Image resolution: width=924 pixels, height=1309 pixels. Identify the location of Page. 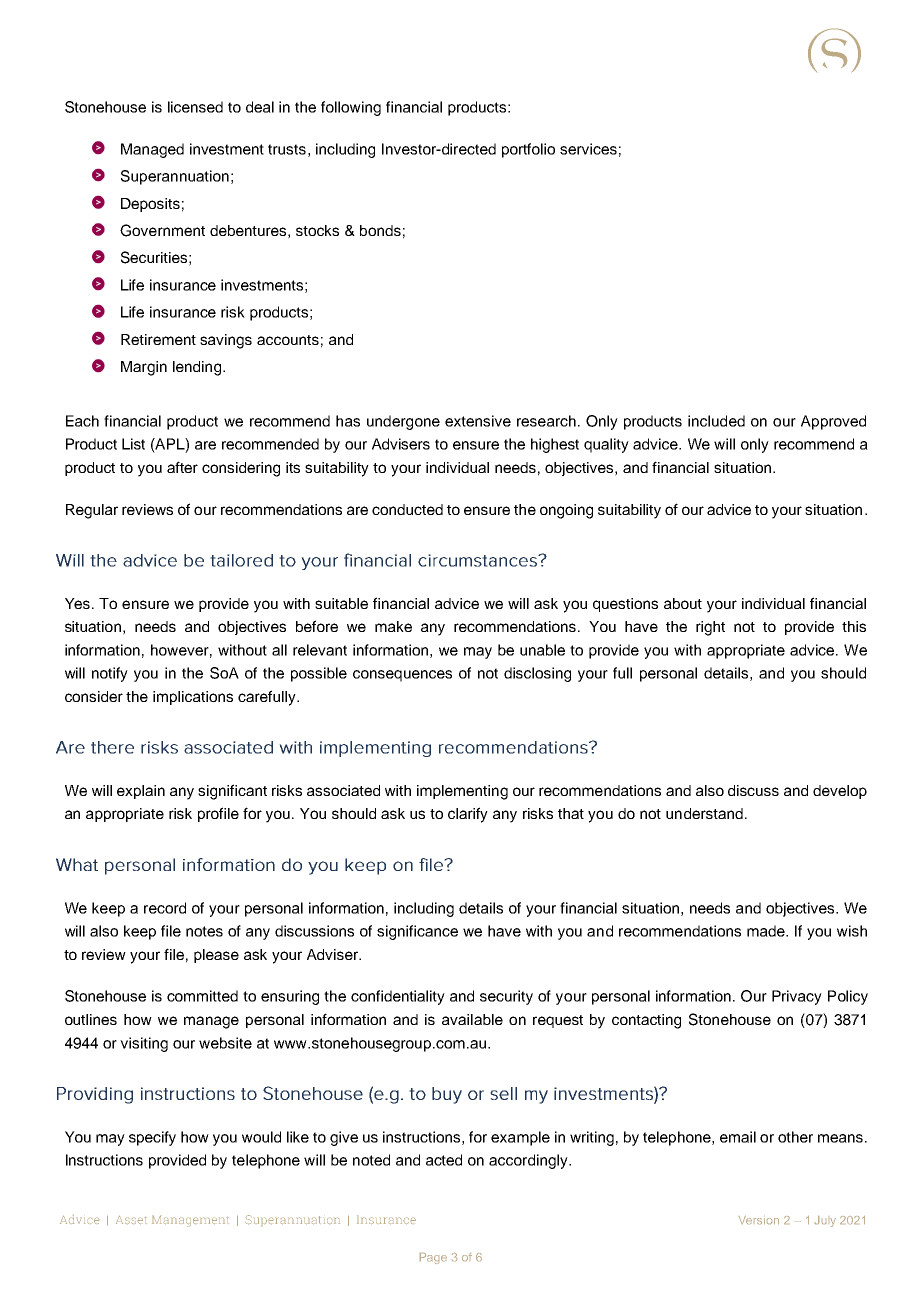
(433, 1258).
